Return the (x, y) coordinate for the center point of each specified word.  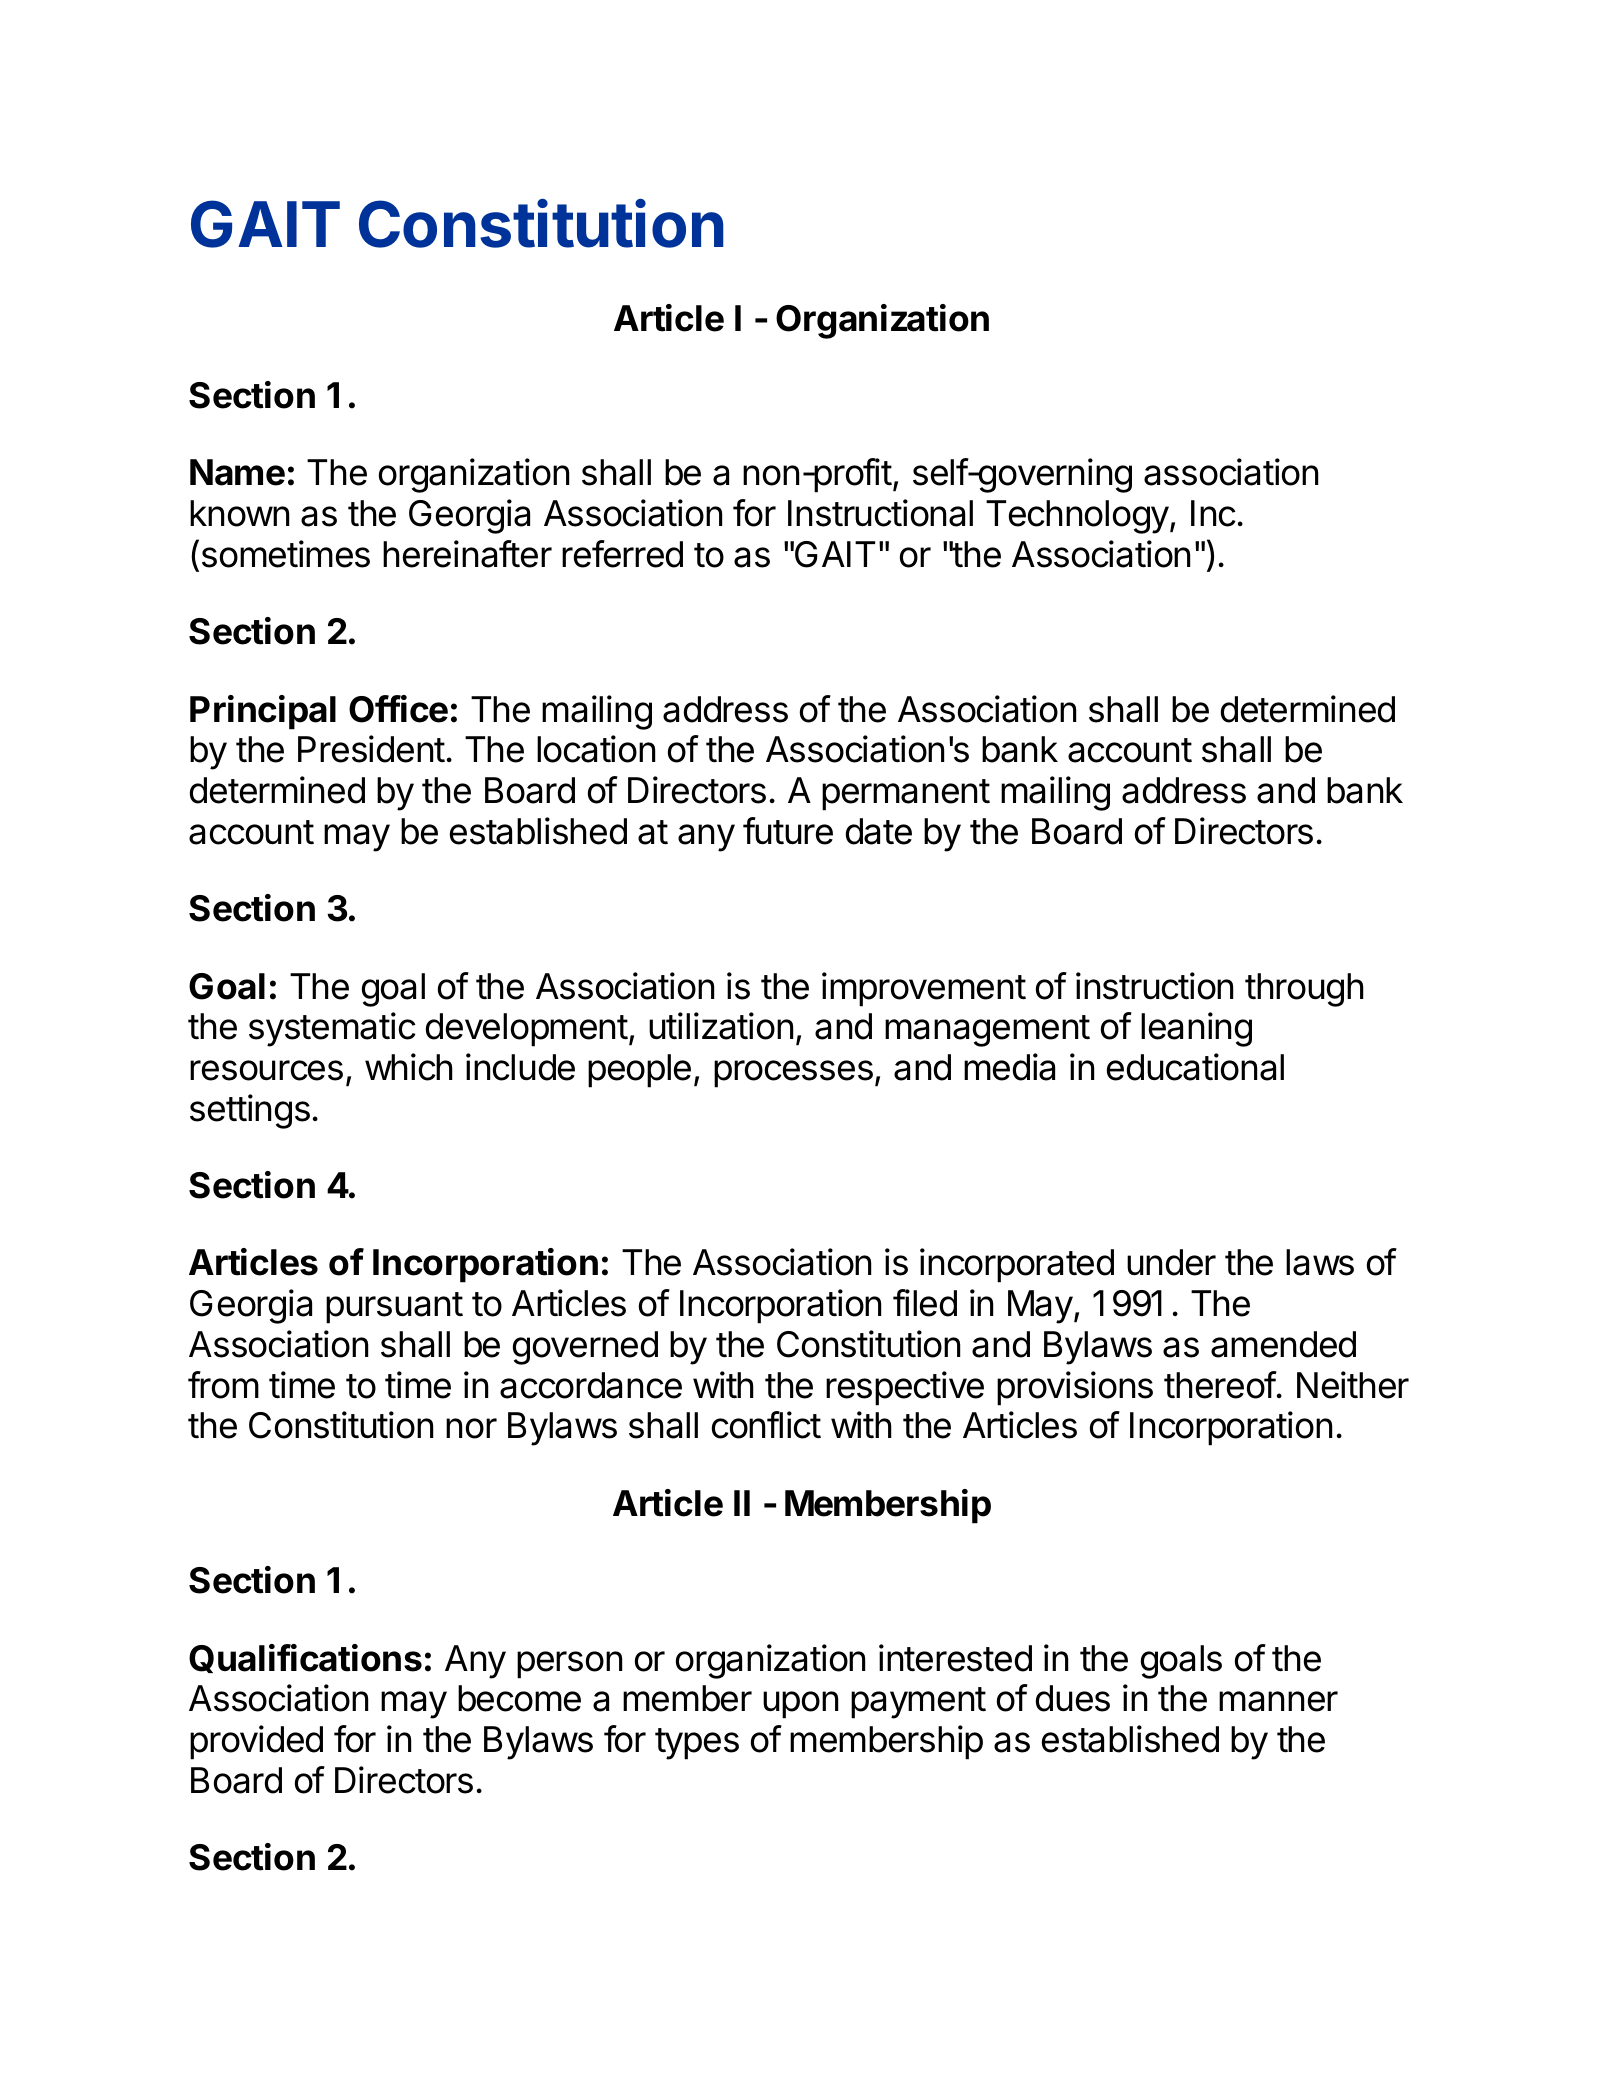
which (409, 1067)
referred (622, 554)
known (239, 513)
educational (1195, 1067)
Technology (1078, 517)
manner (1278, 1701)
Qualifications (305, 1658)
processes (793, 1074)
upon (800, 1705)
